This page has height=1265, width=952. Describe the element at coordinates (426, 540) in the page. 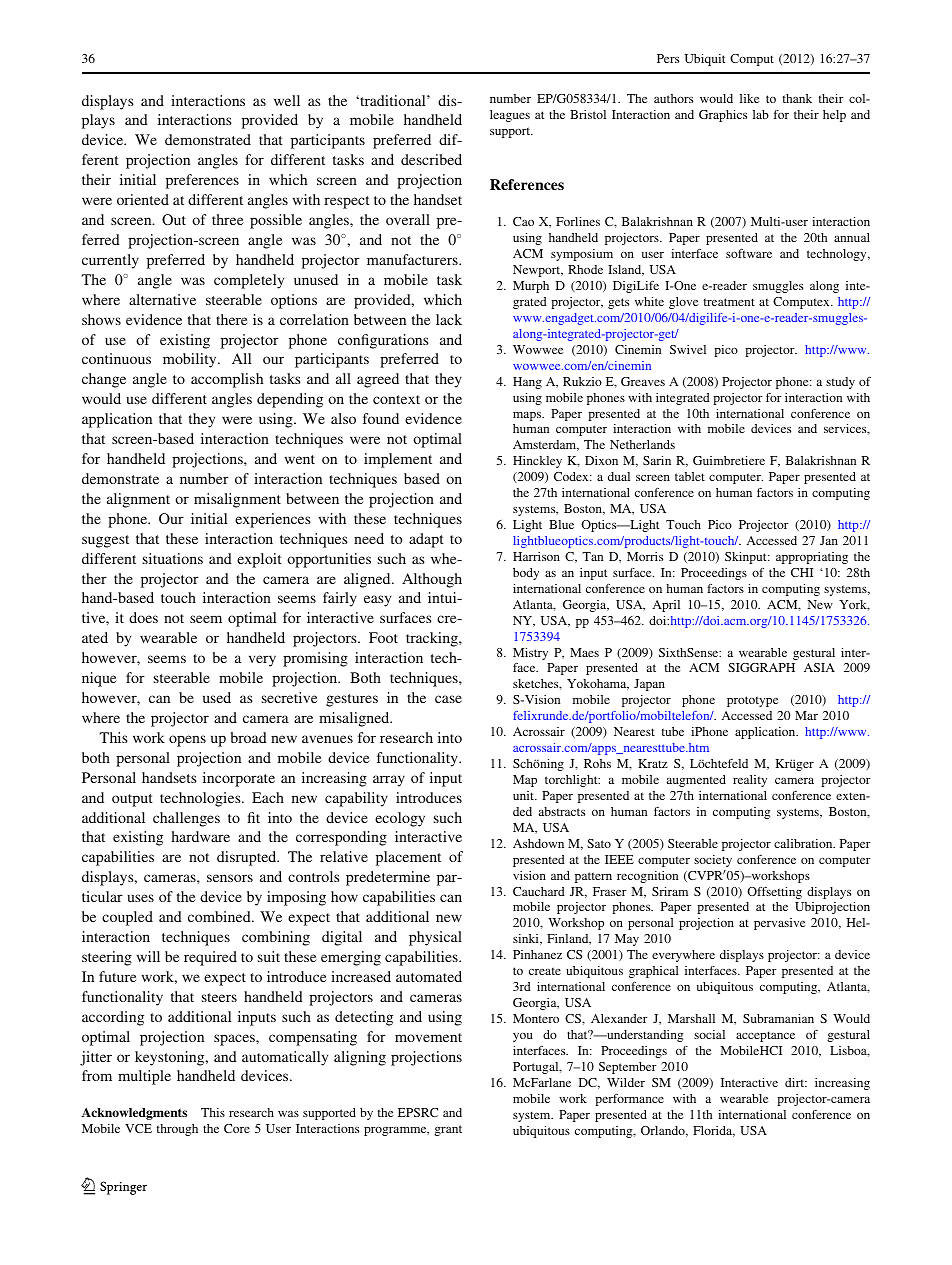

I see `adapt` at that location.
